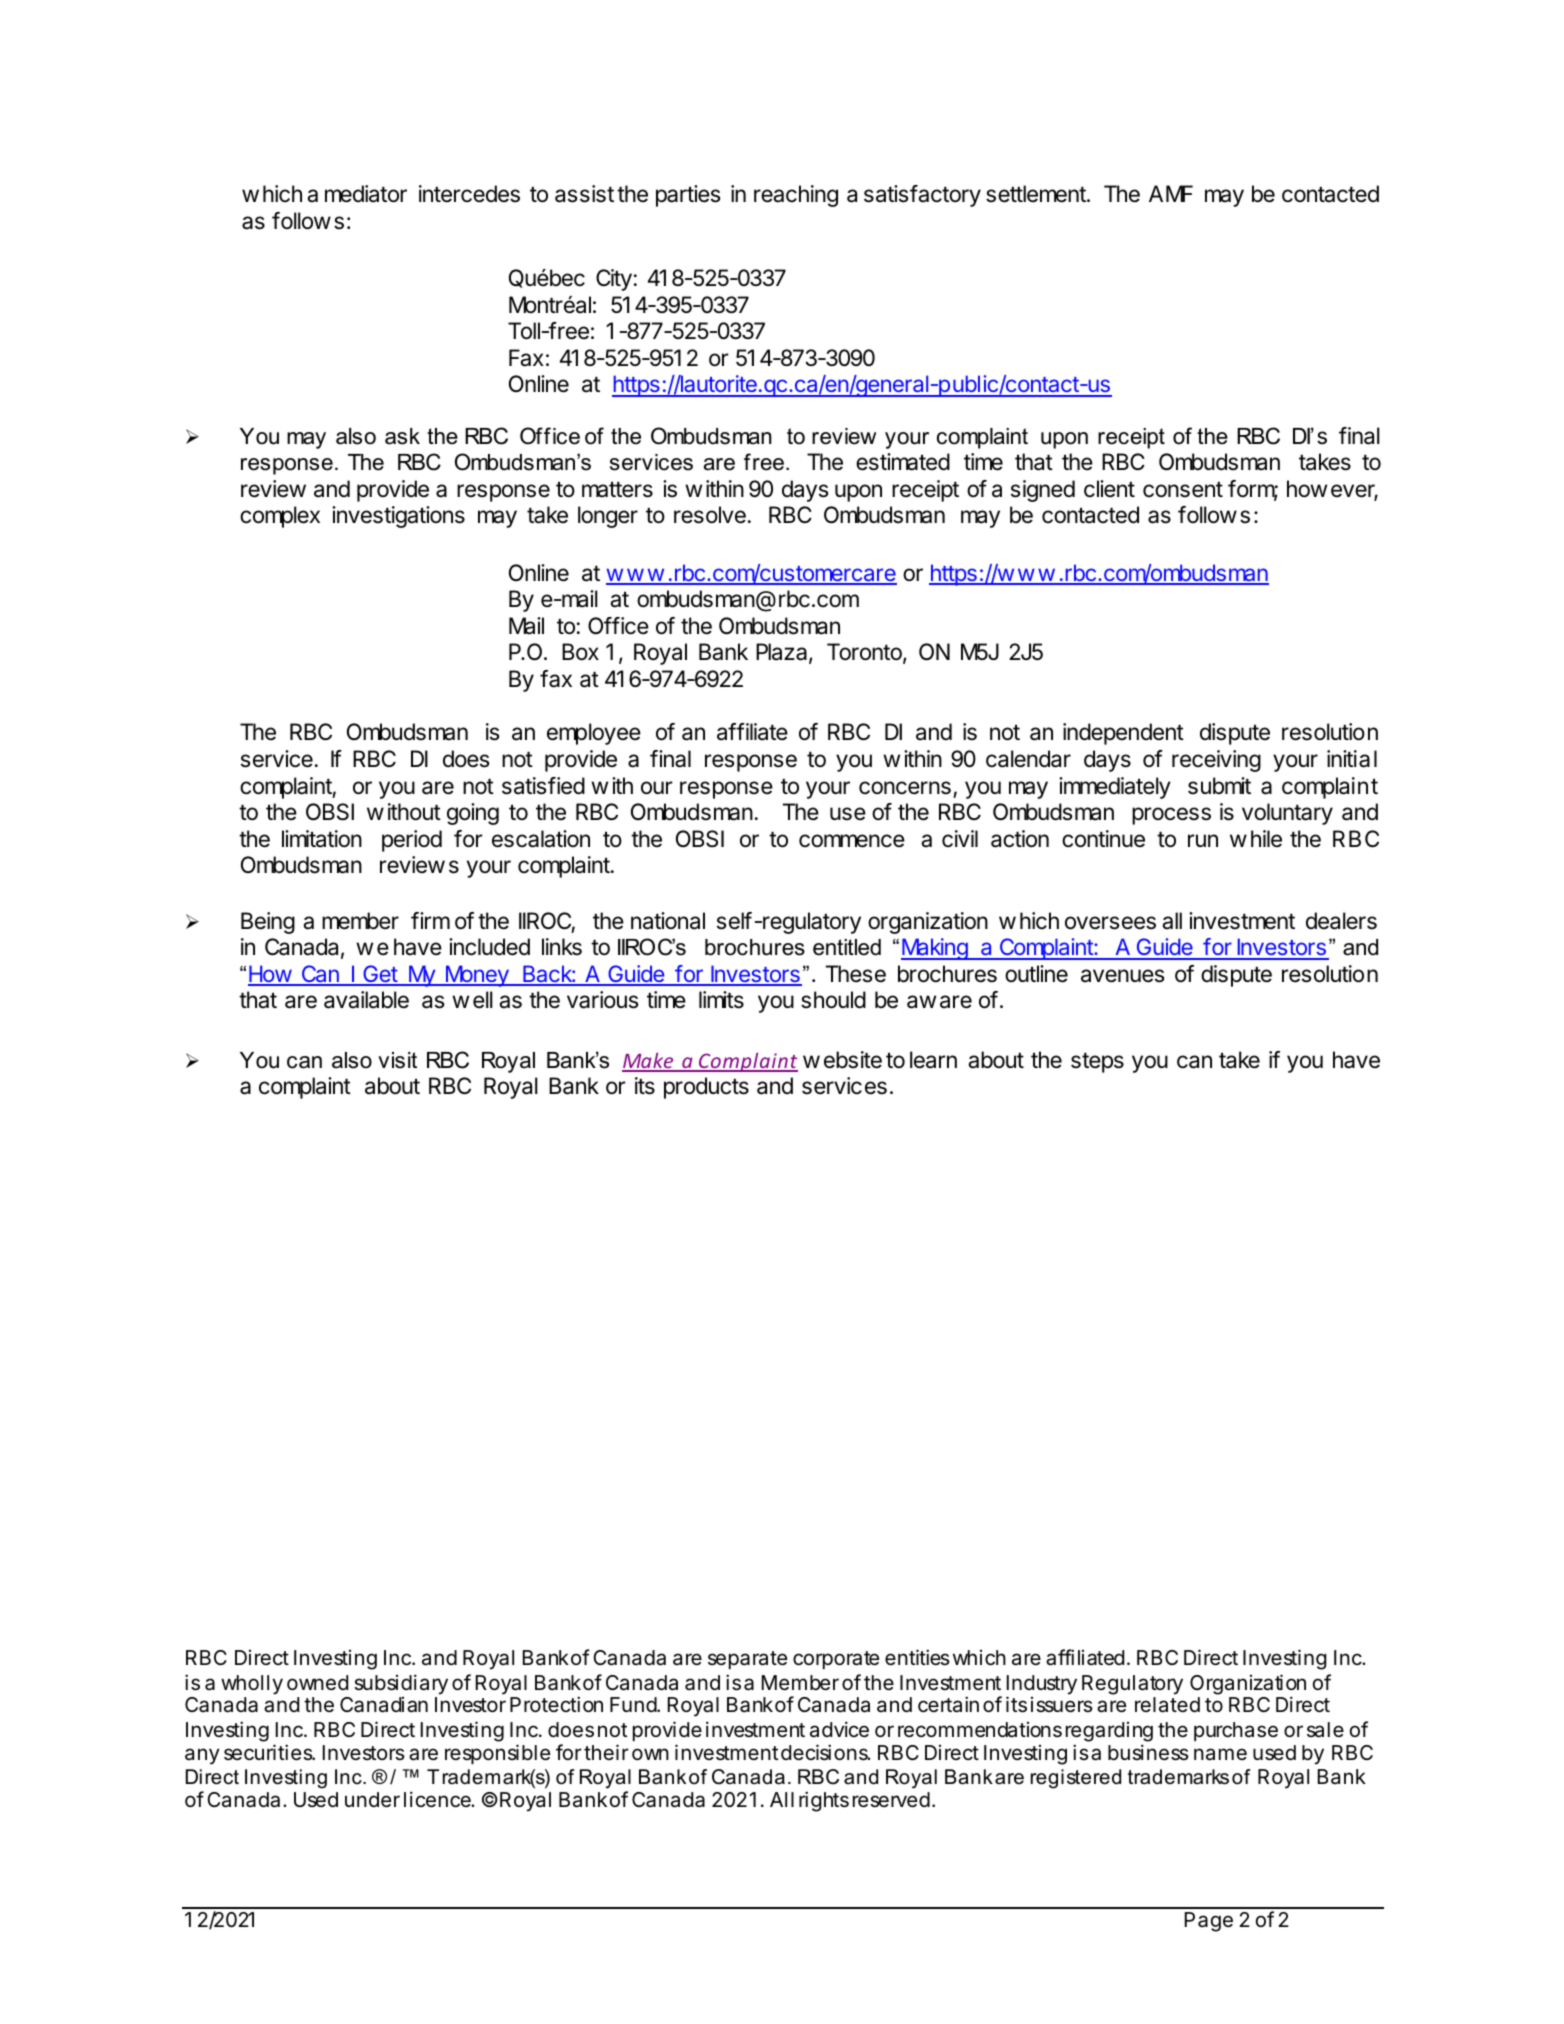 The image size is (1564, 2024). Describe the element at coordinates (706, 1088) in the page. I see `products` at that location.
